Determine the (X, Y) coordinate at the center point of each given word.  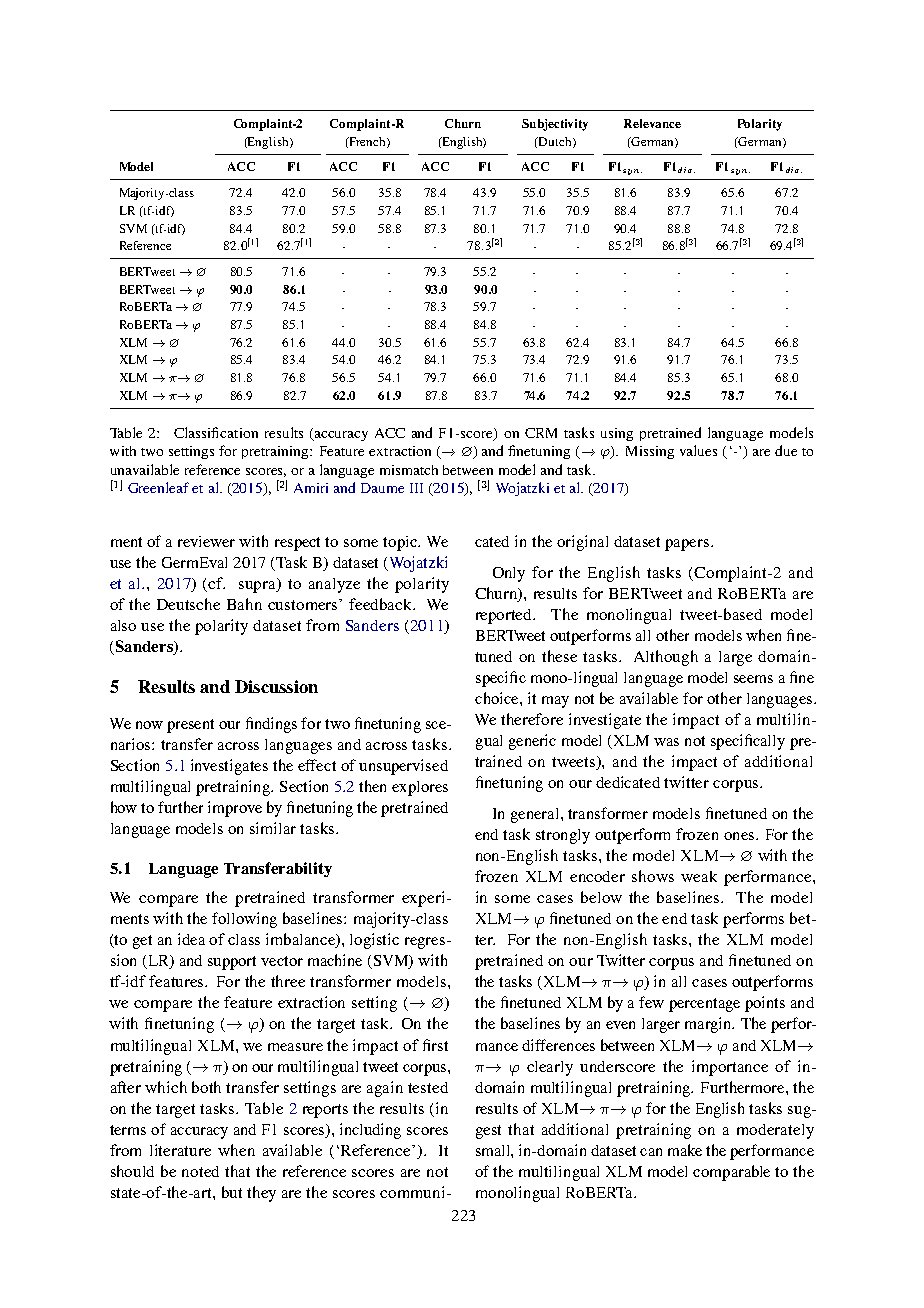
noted (200, 1171)
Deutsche (188, 604)
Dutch (555, 142)
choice (498, 698)
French (367, 142)
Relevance (652, 123)
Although (666, 658)
